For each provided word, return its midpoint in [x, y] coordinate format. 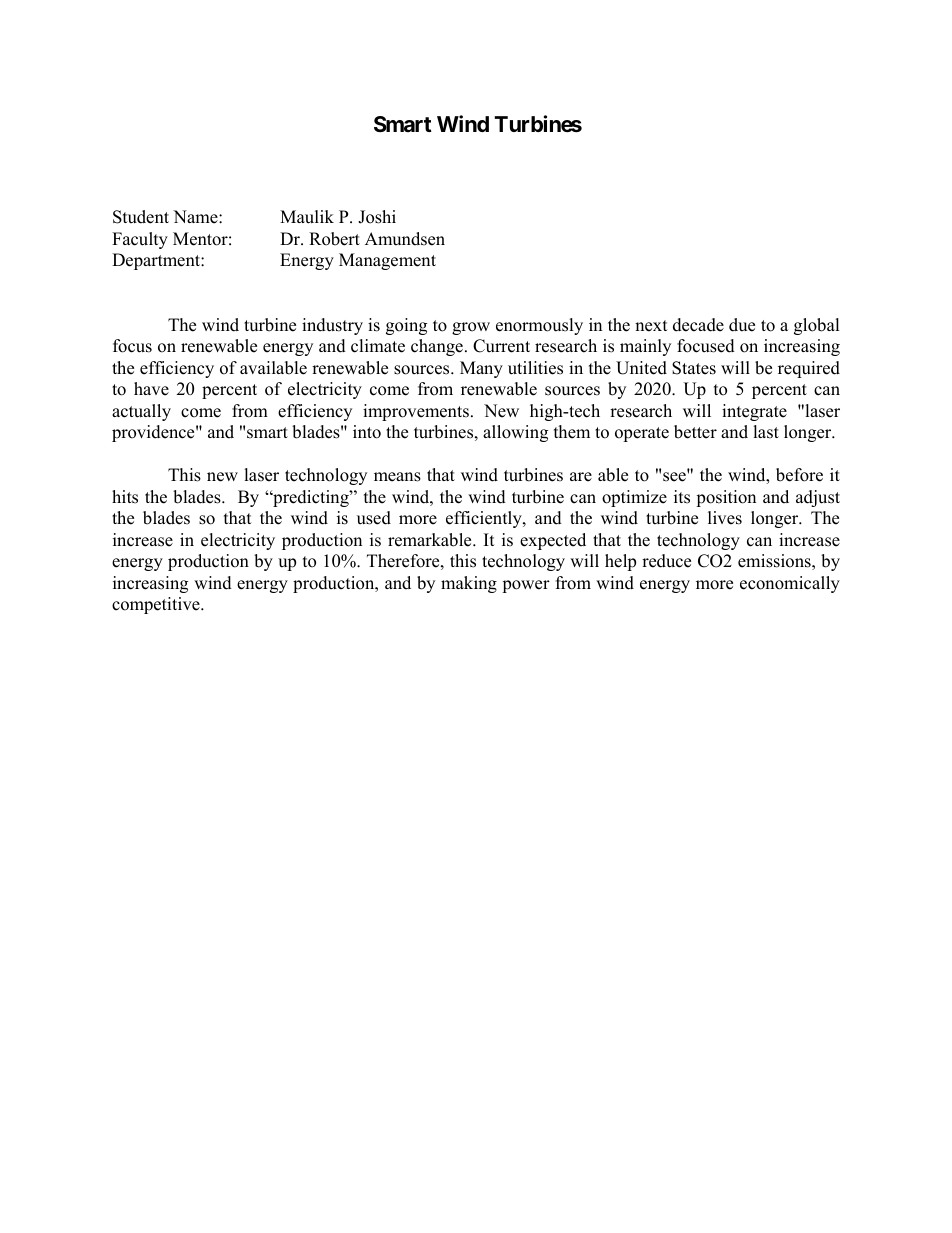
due [742, 325]
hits [125, 497]
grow [471, 328]
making [469, 584]
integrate [754, 412]
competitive [157, 605]
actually [141, 412]
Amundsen [405, 239]
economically [790, 584]
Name [196, 217]
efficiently [485, 519]
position [726, 498]
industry [332, 326]
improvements [416, 412]
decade [698, 325]
